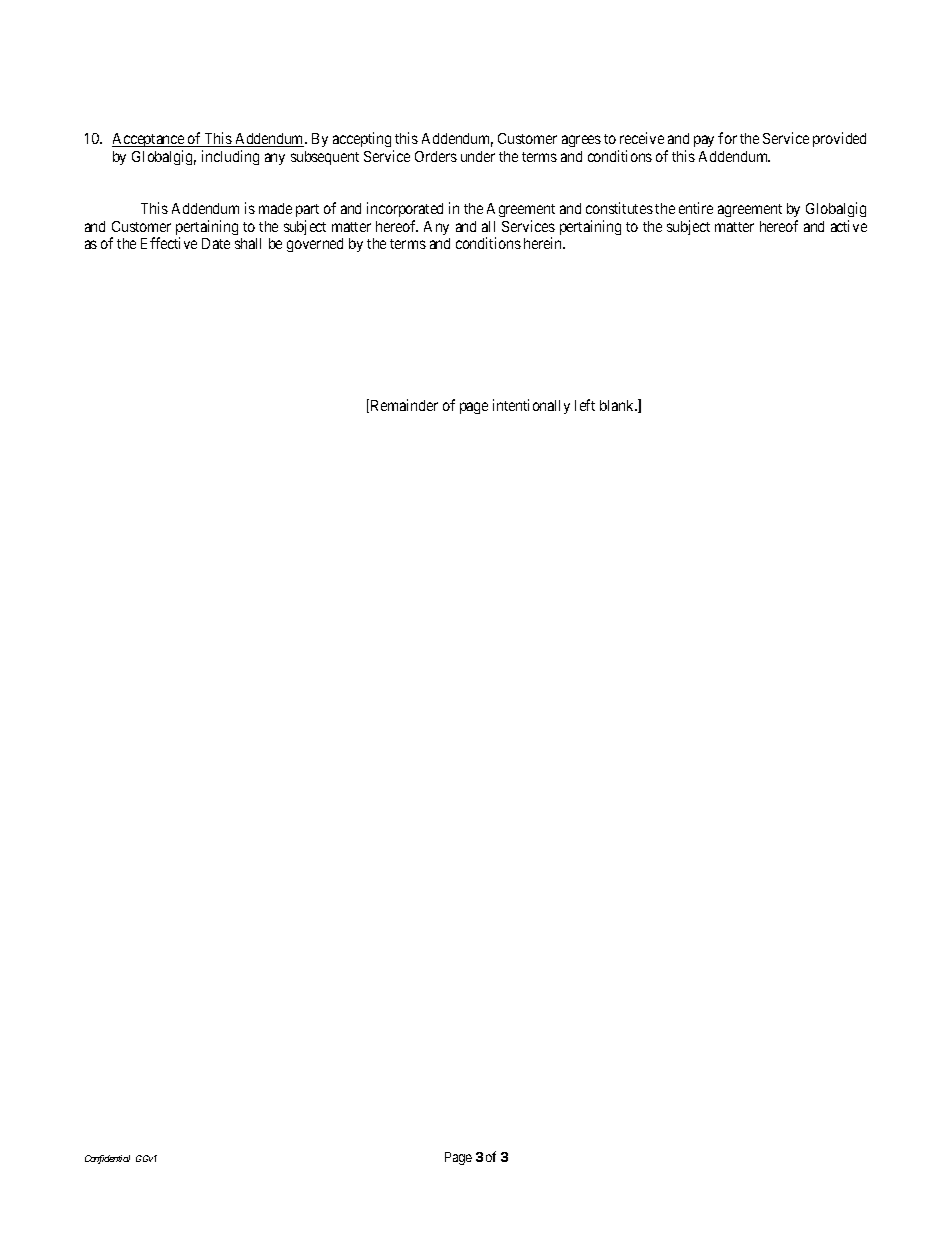  I want to click on blank, so click(618, 405).
